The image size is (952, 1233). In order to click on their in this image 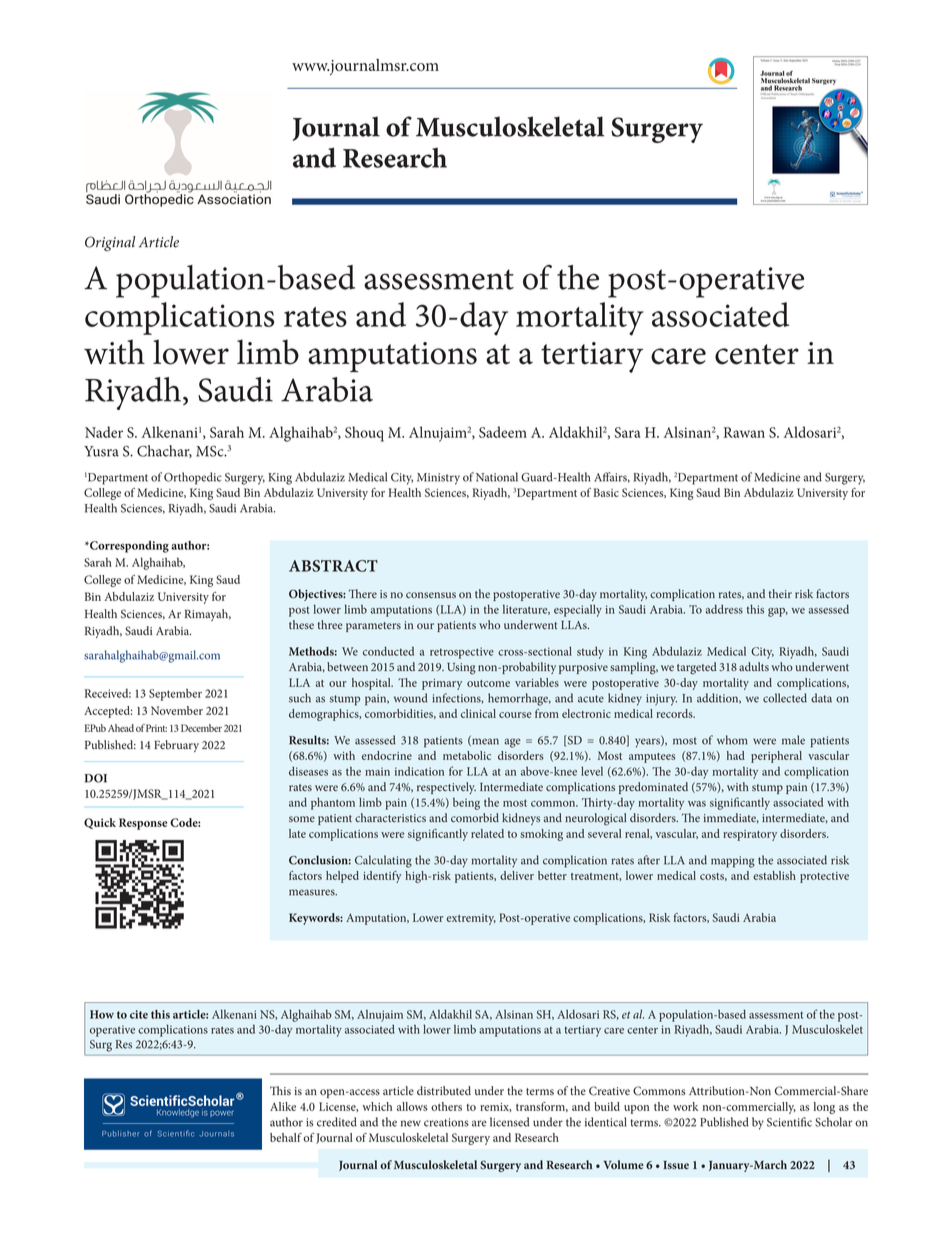, I will do `click(780, 593)`.
